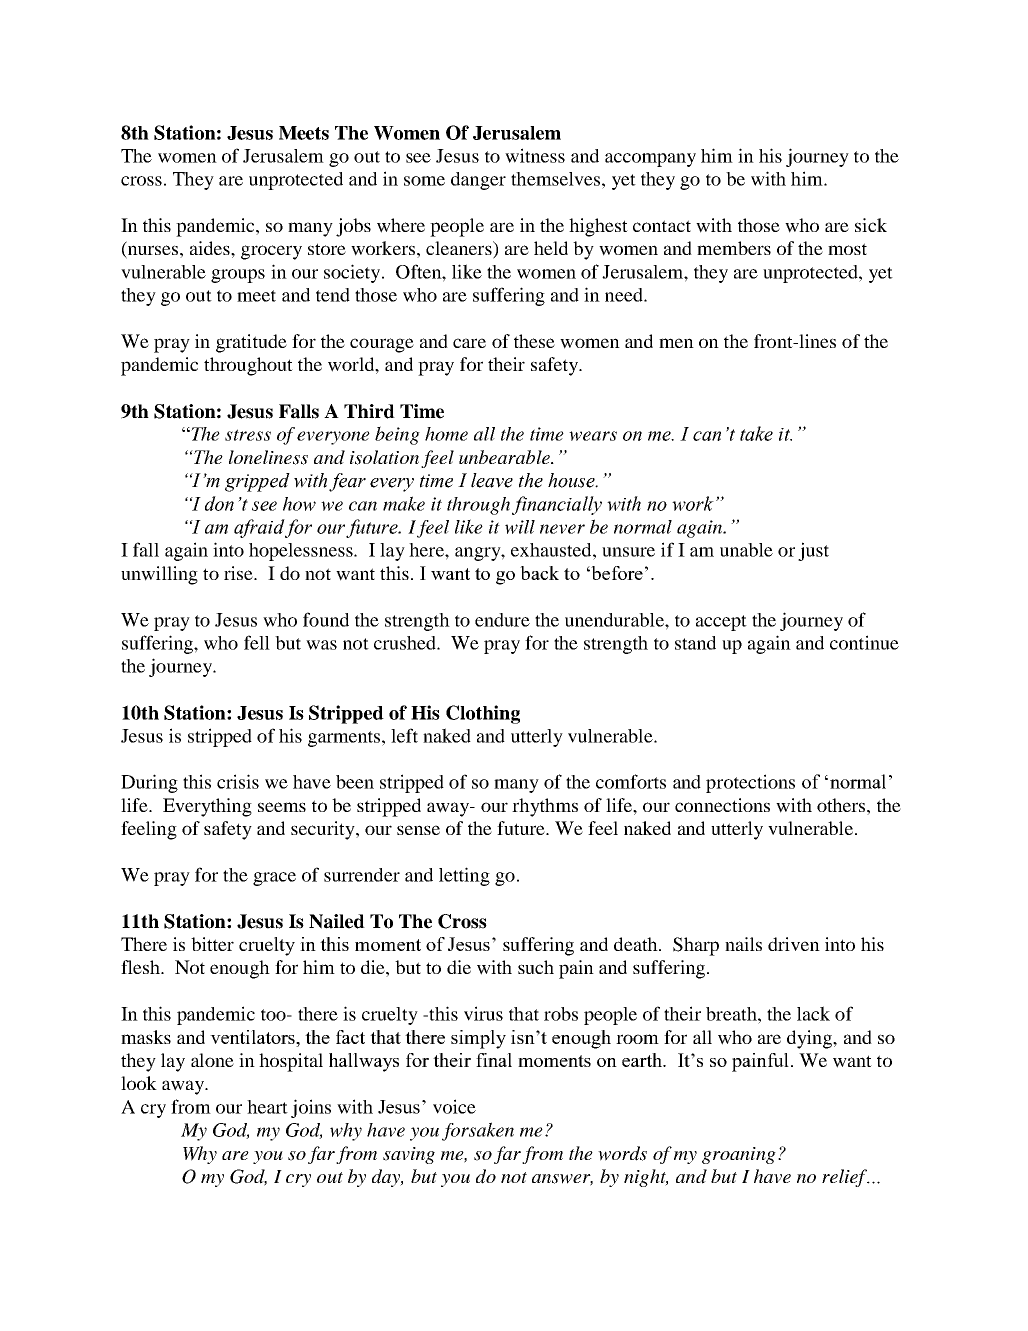  What do you see at coordinates (267, 1107) in the screenshot?
I see `heart` at bounding box center [267, 1107].
